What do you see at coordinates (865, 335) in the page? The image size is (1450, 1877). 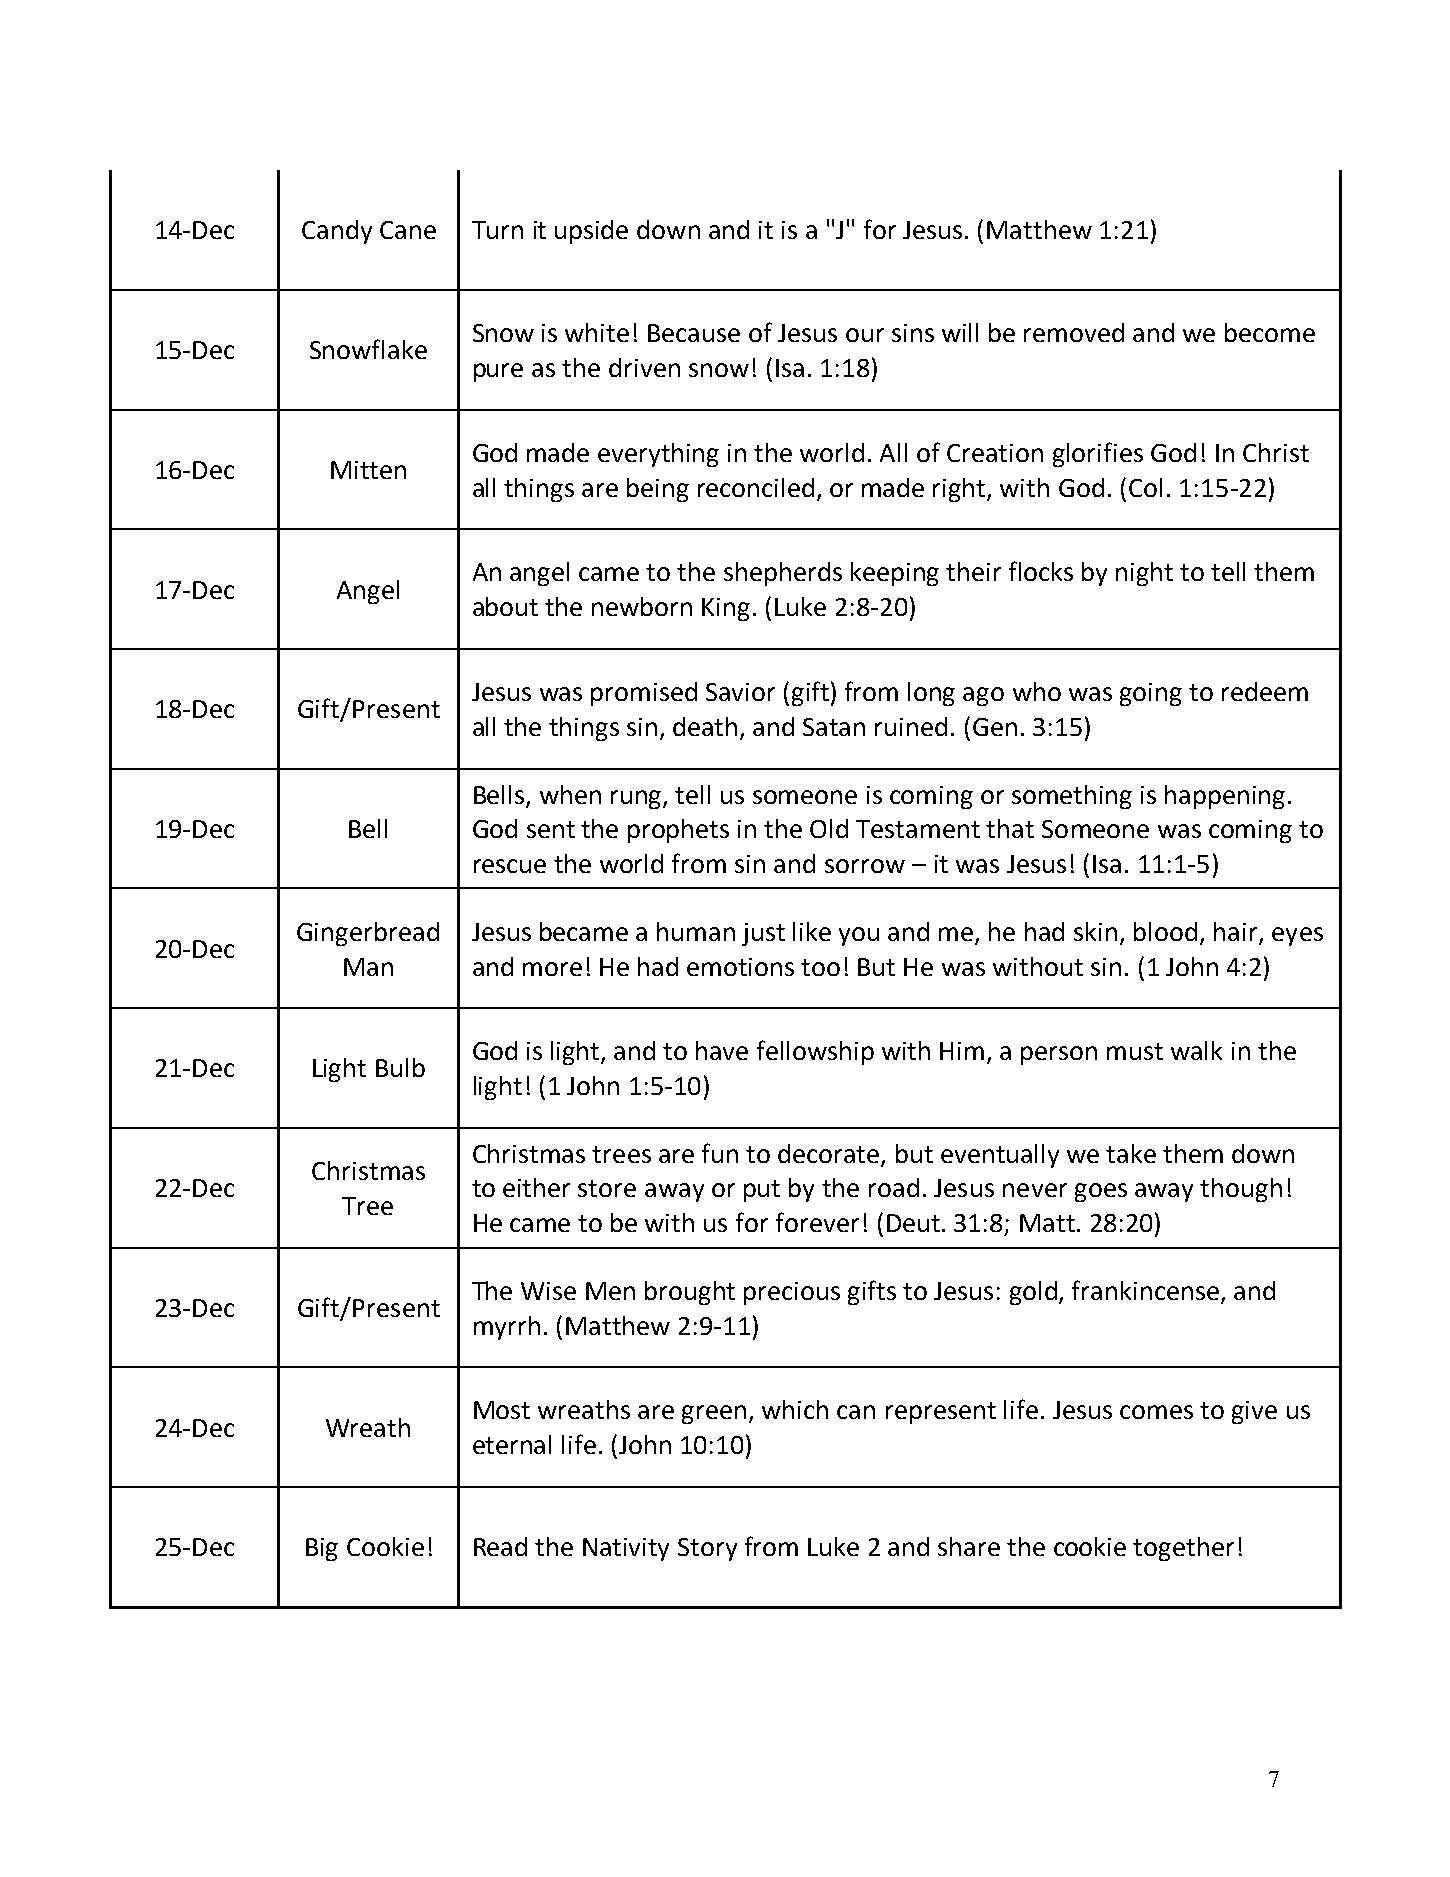 I see `our` at bounding box center [865, 335].
